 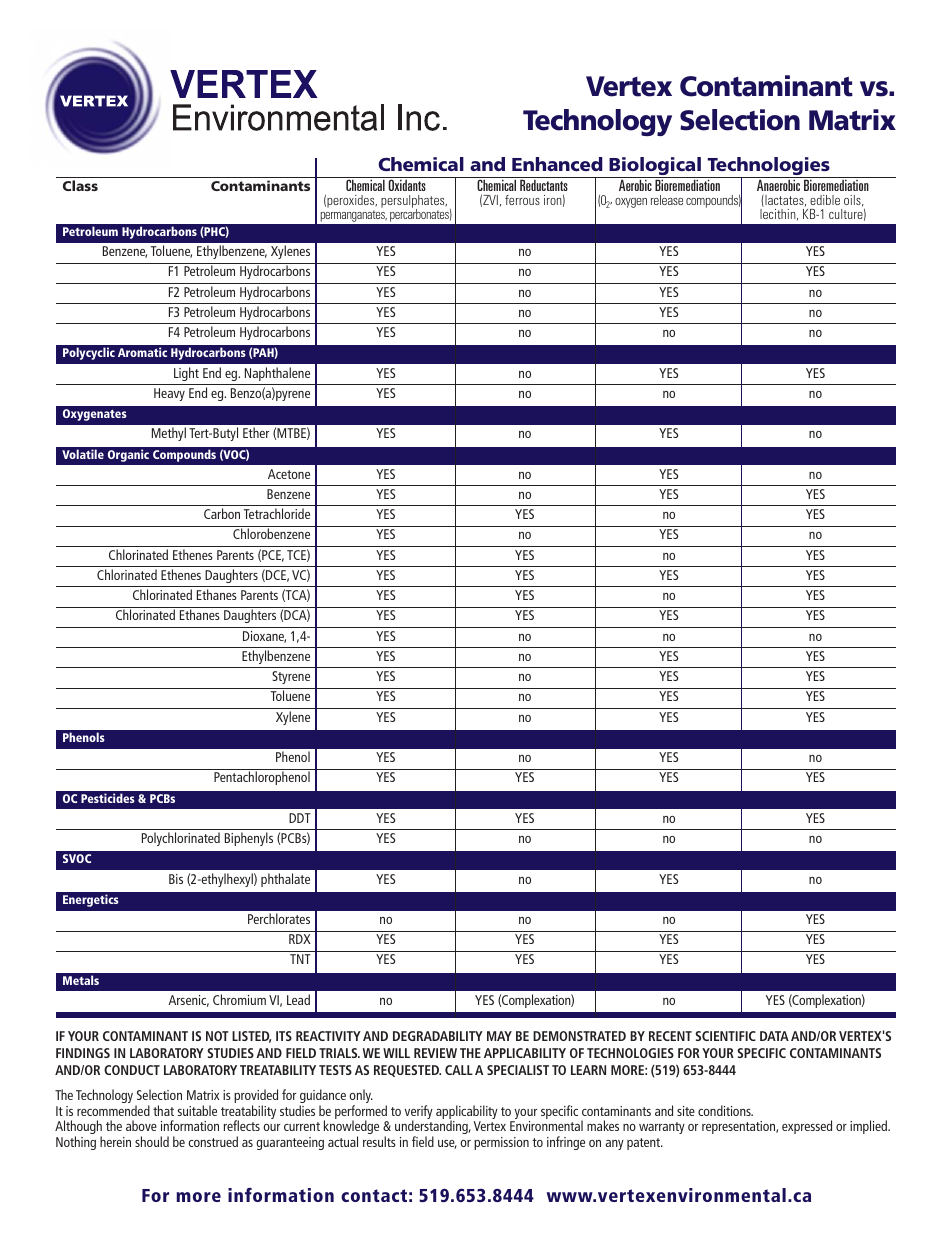 I want to click on Class, so click(x=80, y=185).
